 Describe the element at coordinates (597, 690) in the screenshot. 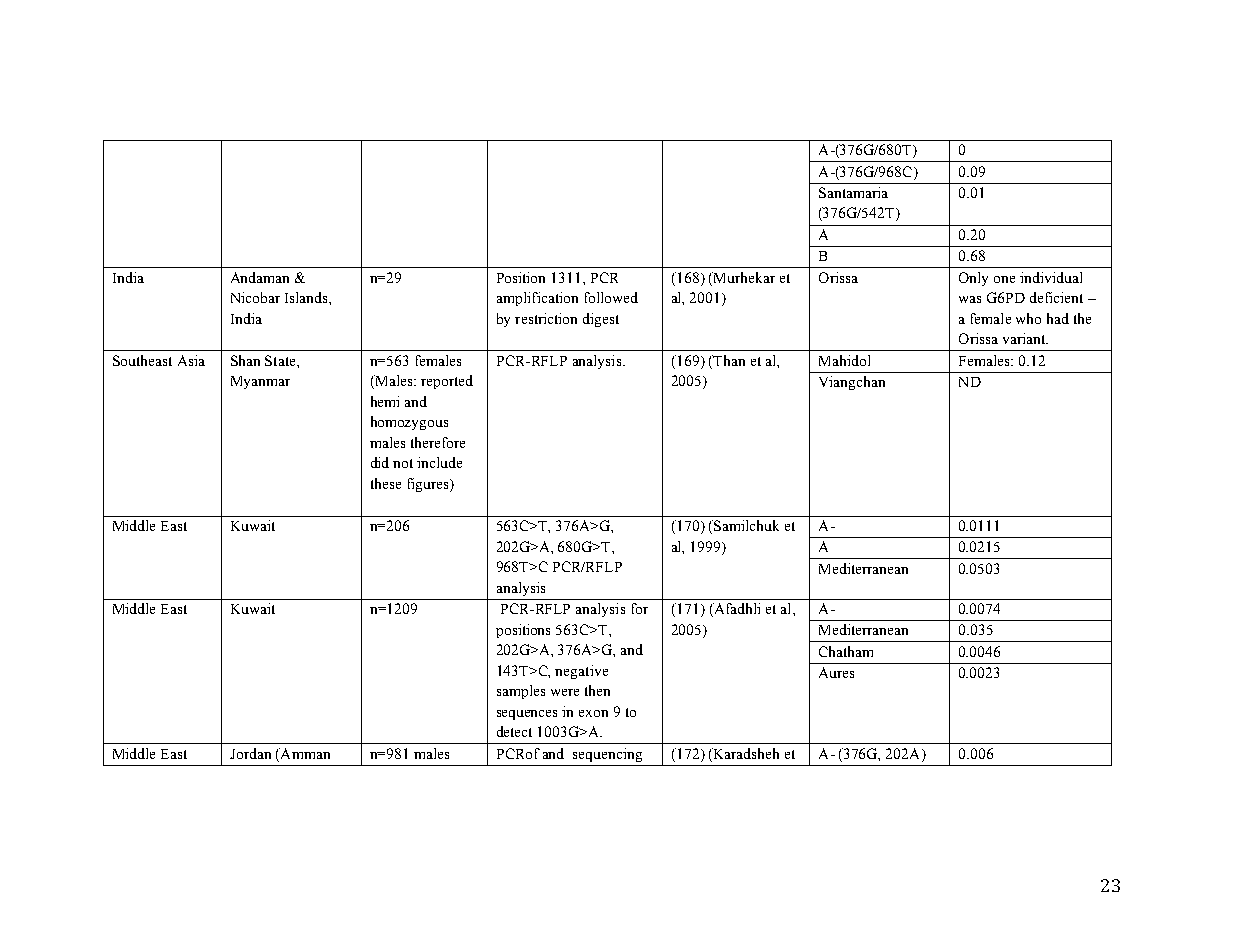

I see `then` at that location.
